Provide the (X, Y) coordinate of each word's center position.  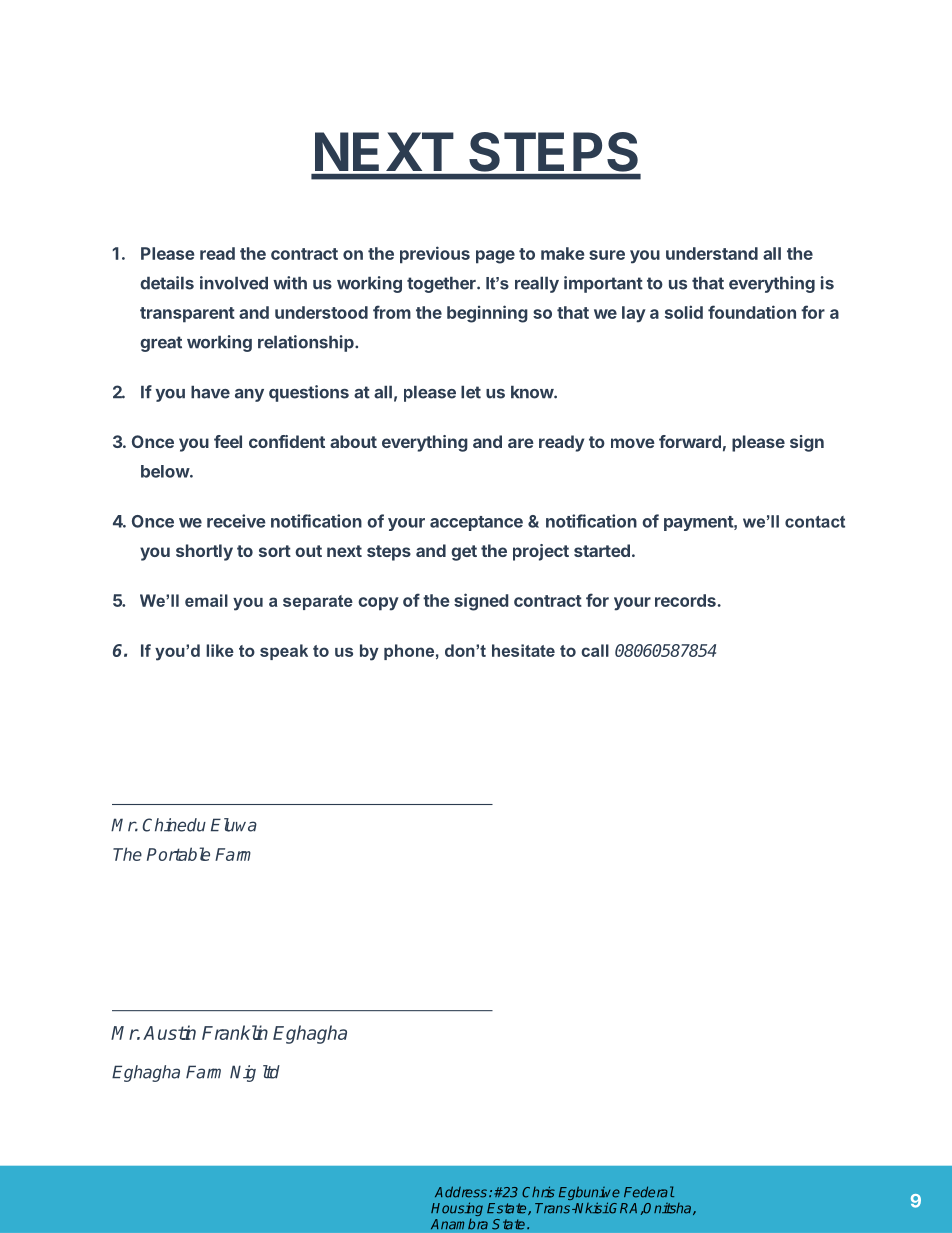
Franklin (235, 1032)
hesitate (523, 650)
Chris (538, 1192)
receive (236, 521)
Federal (649, 1192)
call (595, 650)
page (495, 257)
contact (815, 521)
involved (234, 283)
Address (461, 1192)
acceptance (476, 523)
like (220, 650)
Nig (243, 1073)
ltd (271, 1072)
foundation (752, 312)
